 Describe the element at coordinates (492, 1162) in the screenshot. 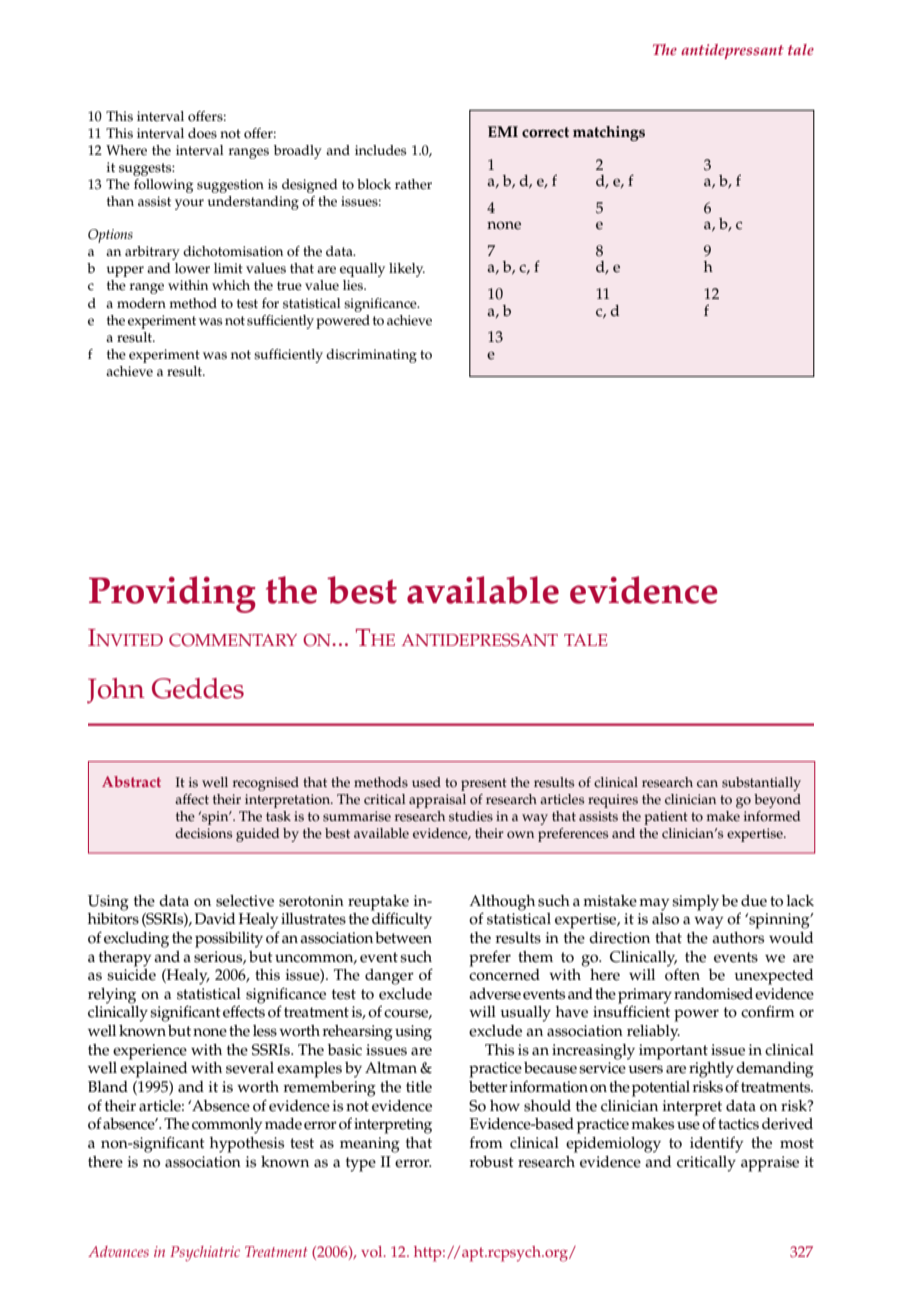

I see `robust` at that location.
